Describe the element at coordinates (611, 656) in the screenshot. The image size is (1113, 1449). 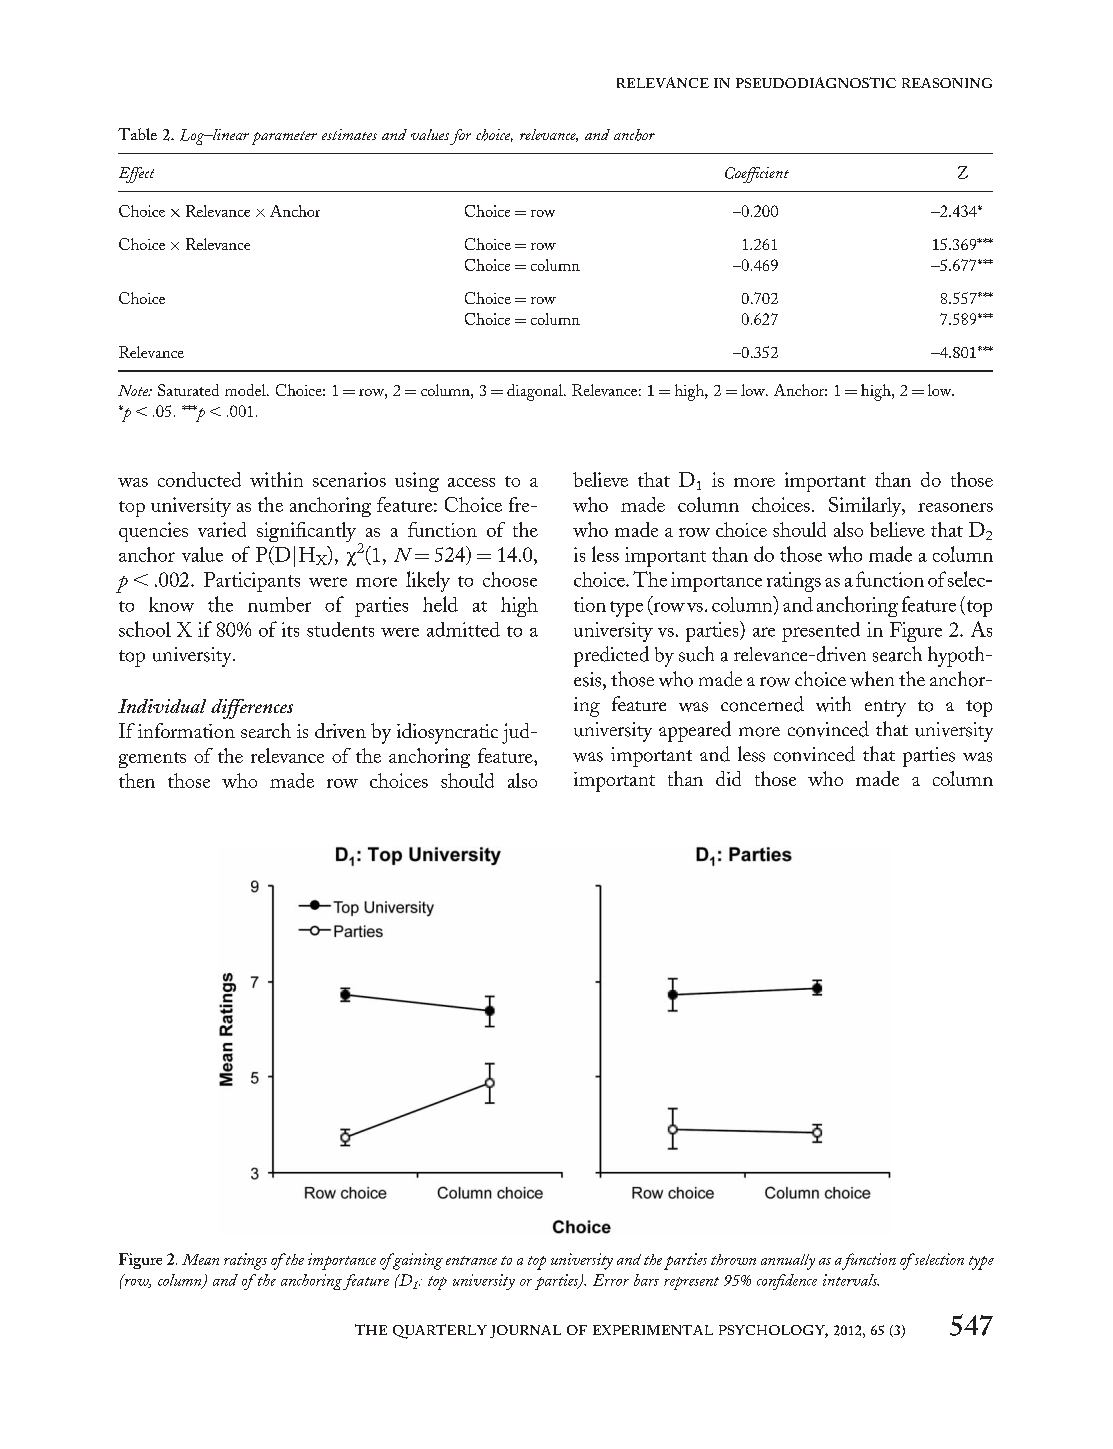
I see `predicted` at that location.
